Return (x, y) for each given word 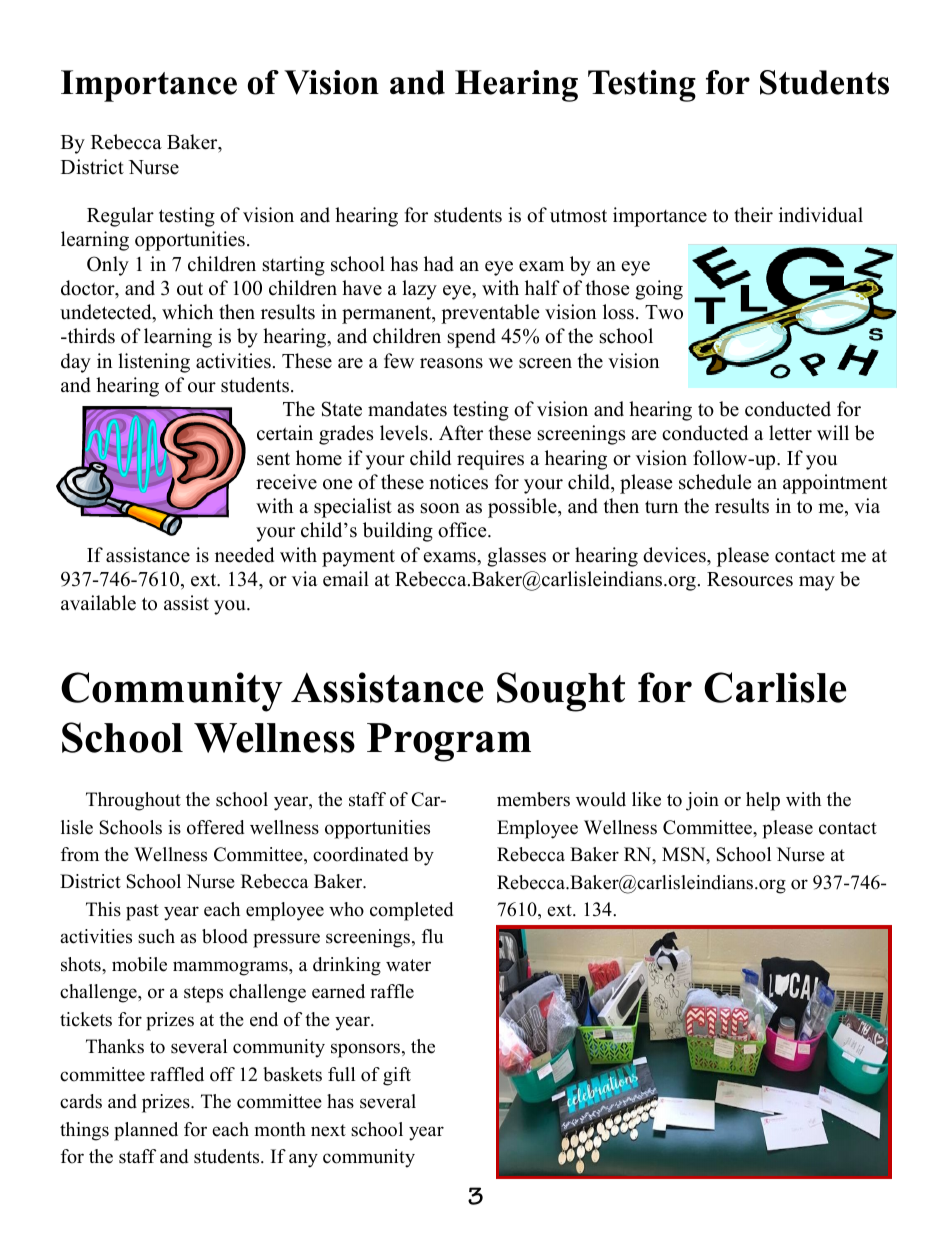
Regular (120, 217)
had (439, 264)
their (753, 215)
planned (146, 1131)
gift (397, 1076)
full (341, 1074)
